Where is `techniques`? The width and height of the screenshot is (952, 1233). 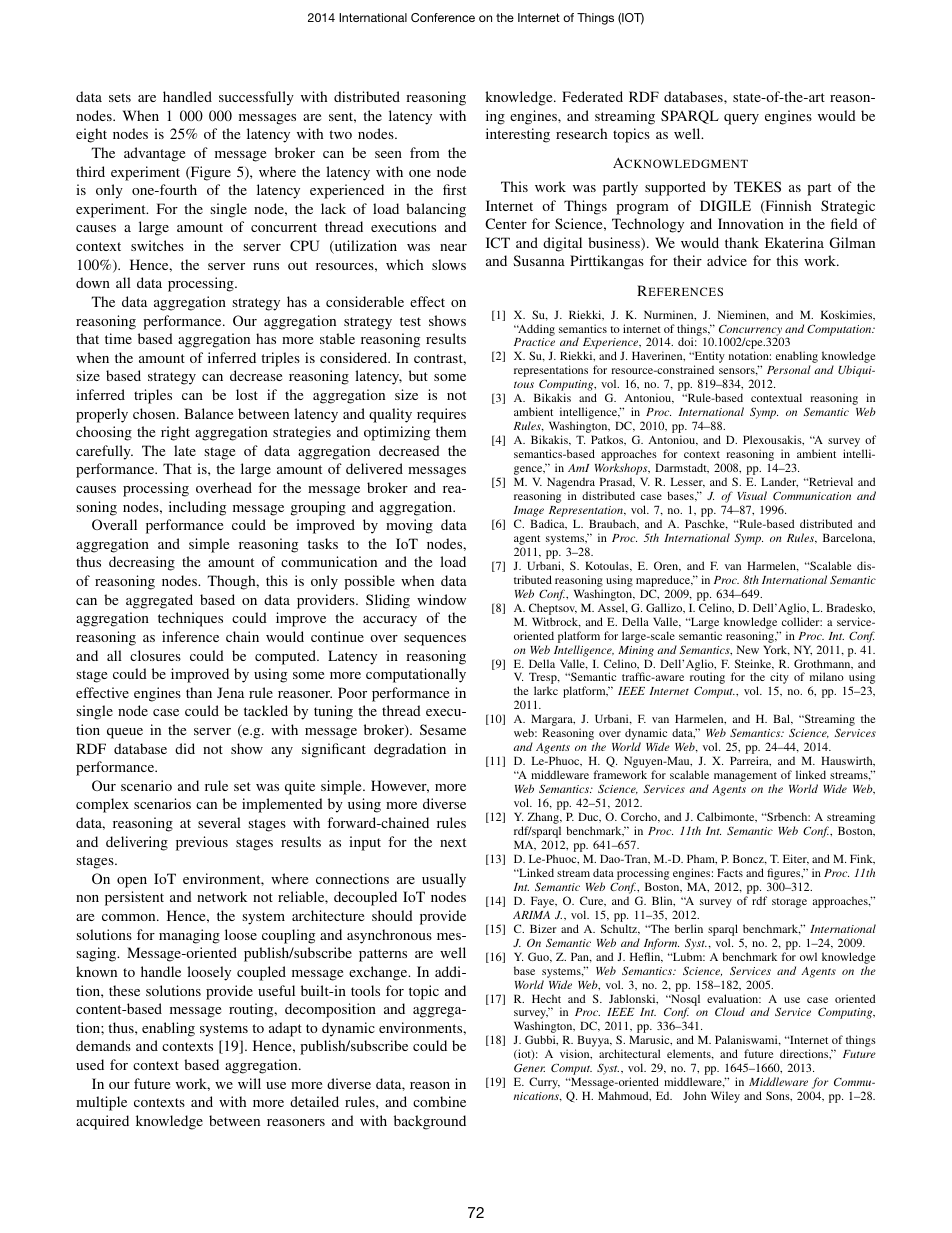
techniques is located at coordinates (190, 619).
